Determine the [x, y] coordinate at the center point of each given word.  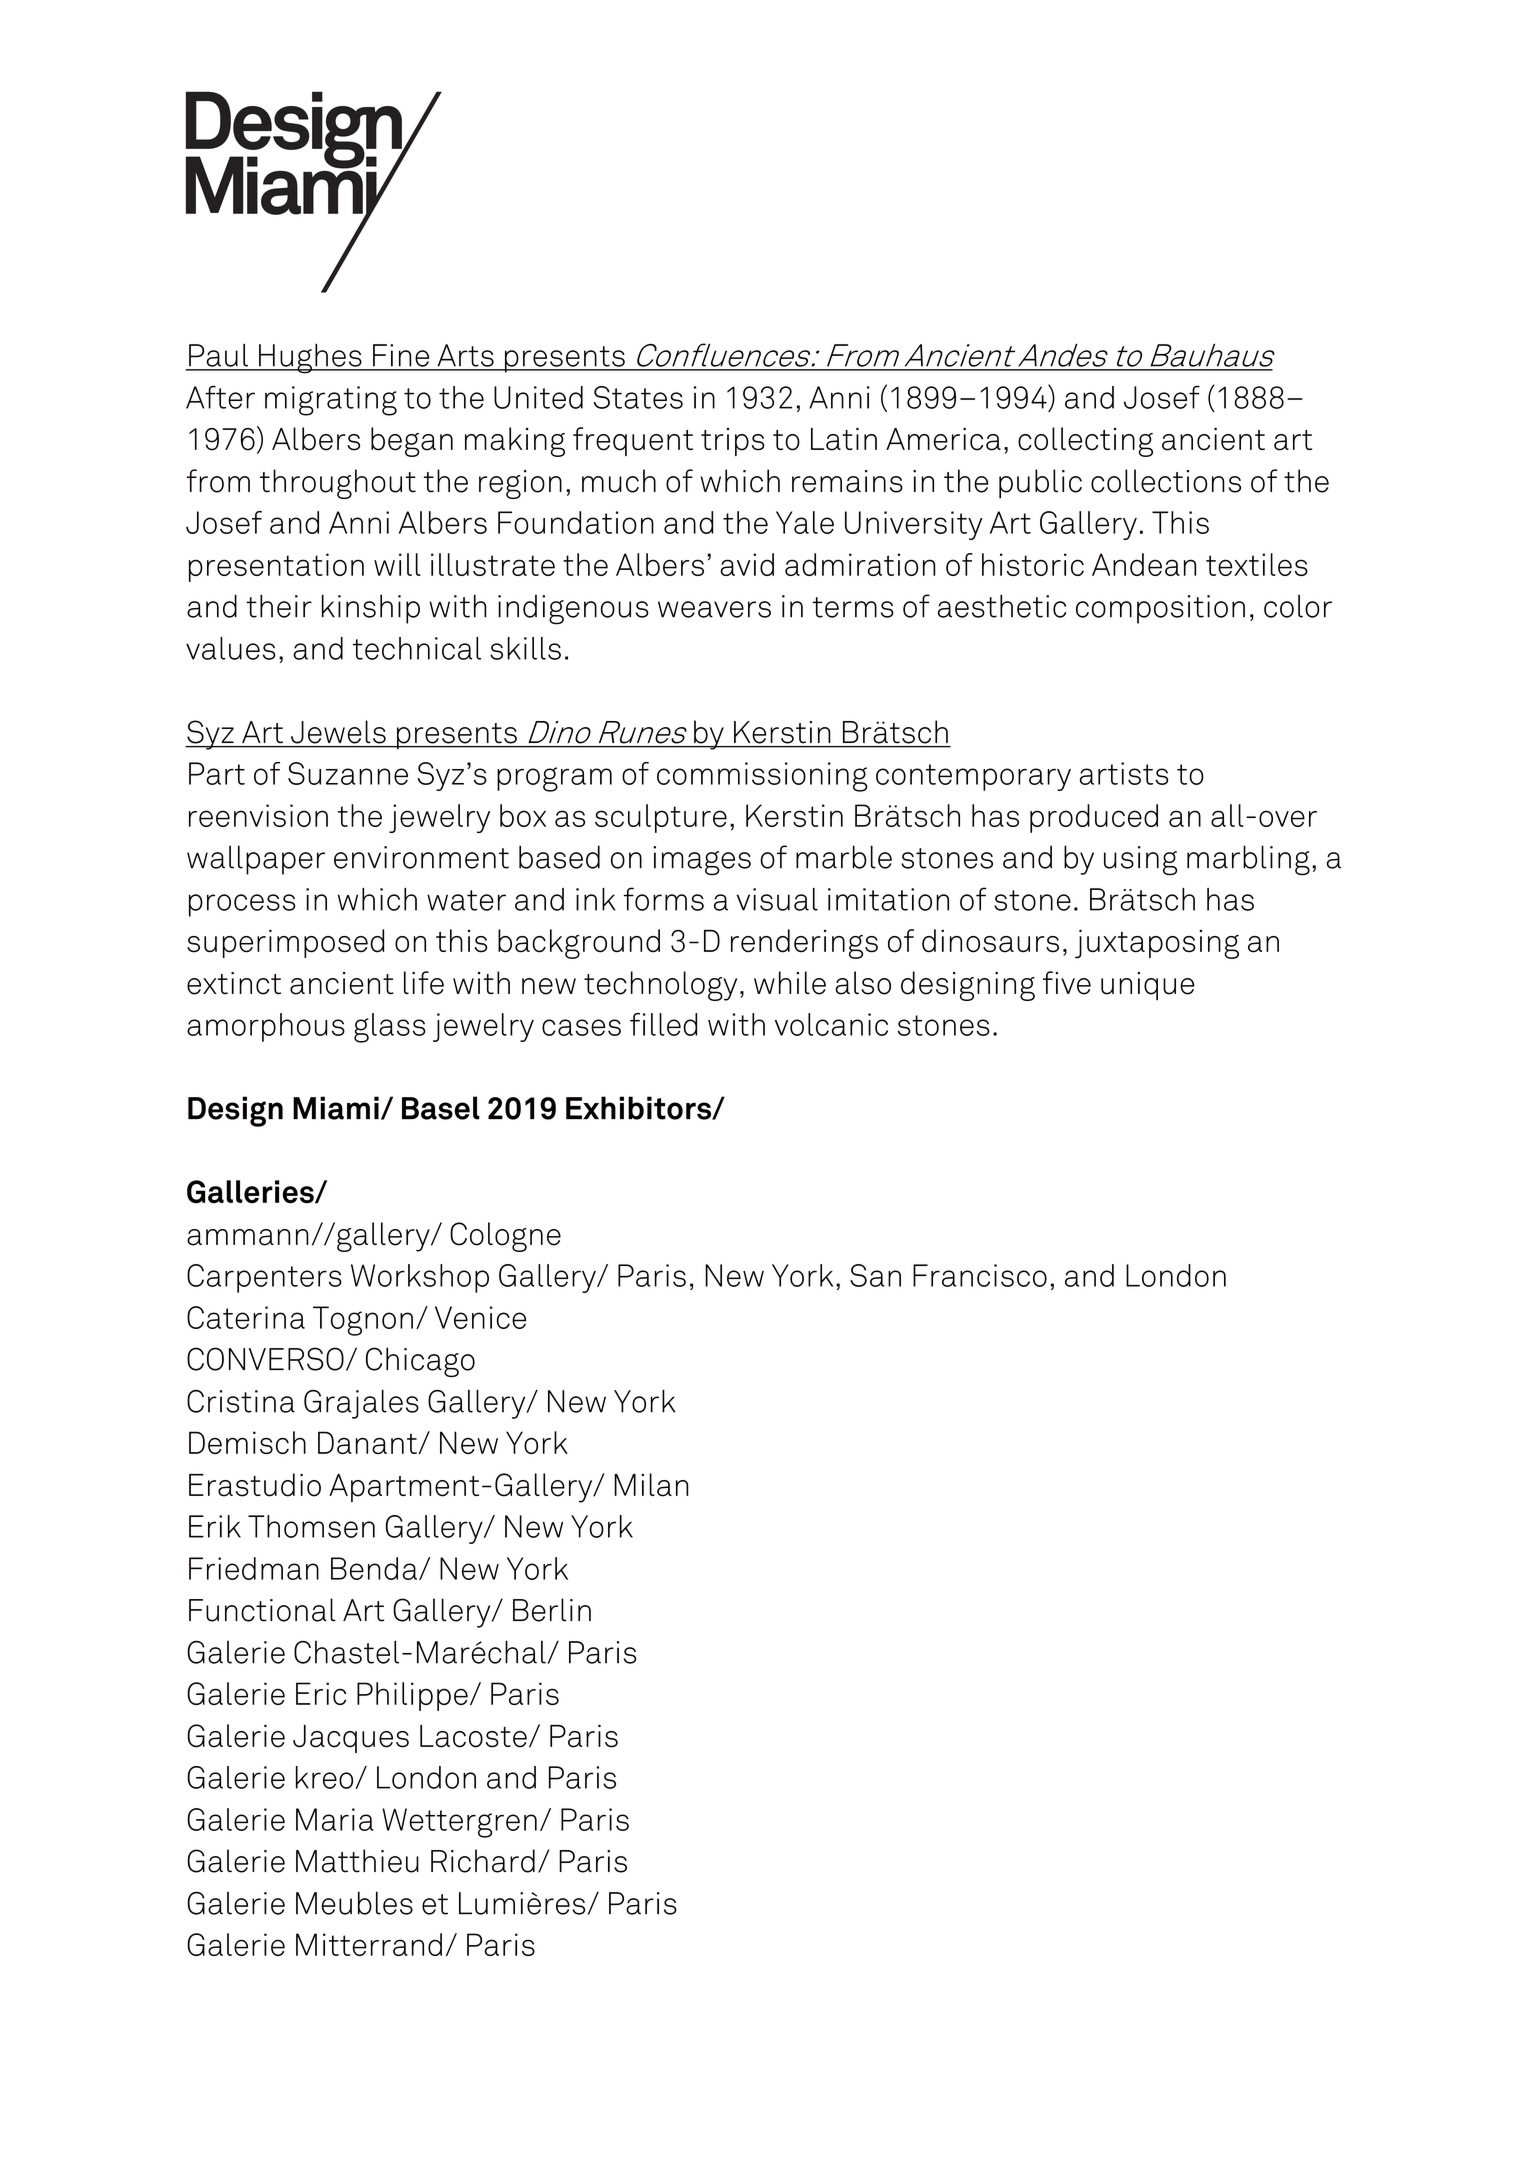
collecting [1085, 442]
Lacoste [473, 1736]
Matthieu [357, 1861]
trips [733, 442]
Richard [483, 1861]
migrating [331, 401]
